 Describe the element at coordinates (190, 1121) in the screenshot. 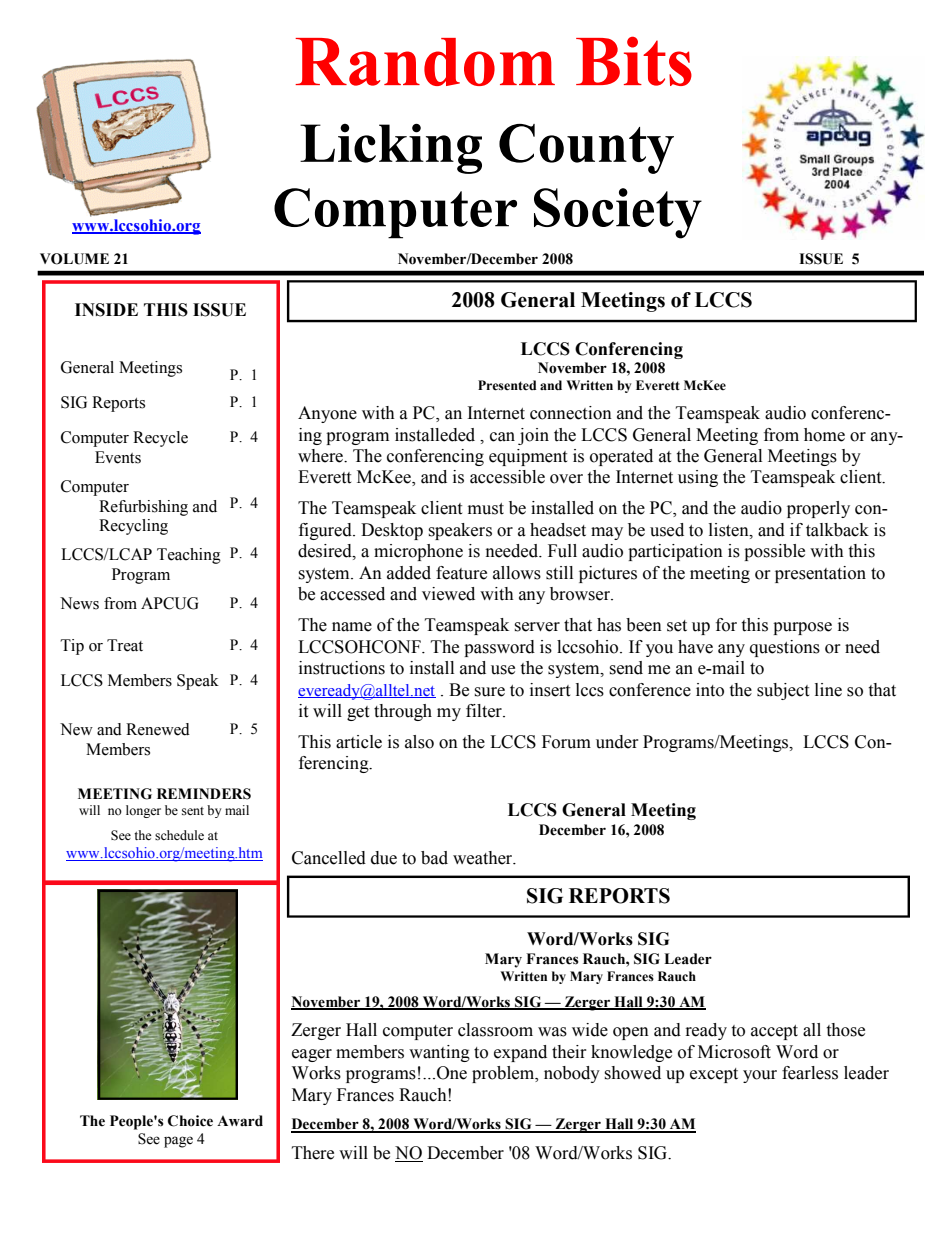

I see `Choice` at that location.
